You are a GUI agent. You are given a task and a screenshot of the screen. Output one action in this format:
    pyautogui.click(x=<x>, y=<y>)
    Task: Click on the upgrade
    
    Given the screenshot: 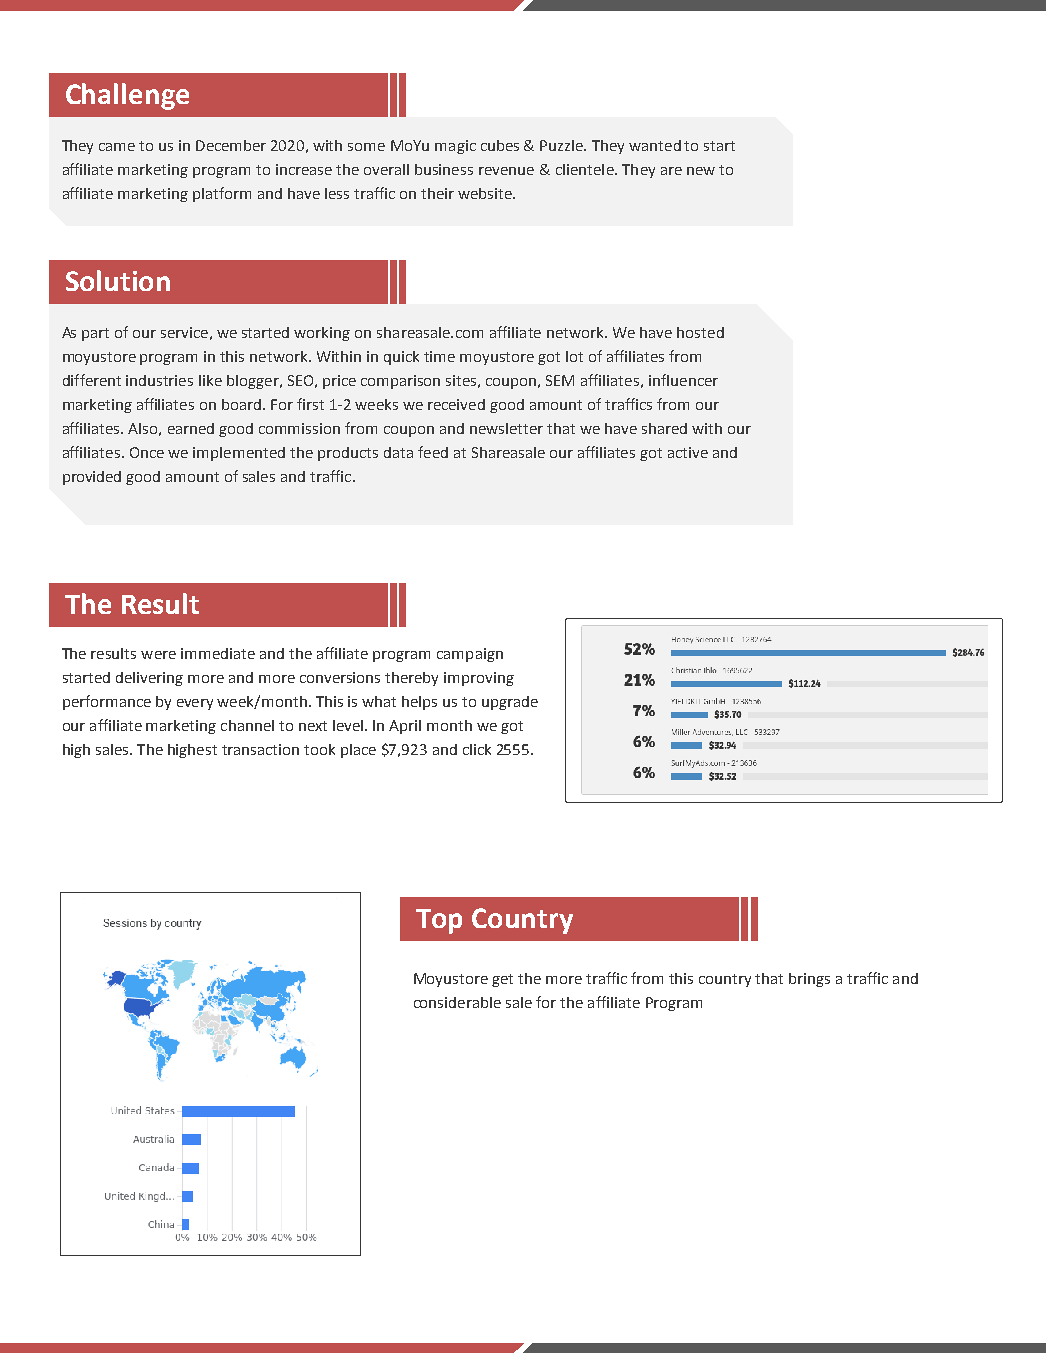 What is the action you would take?
    pyautogui.click(x=510, y=703)
